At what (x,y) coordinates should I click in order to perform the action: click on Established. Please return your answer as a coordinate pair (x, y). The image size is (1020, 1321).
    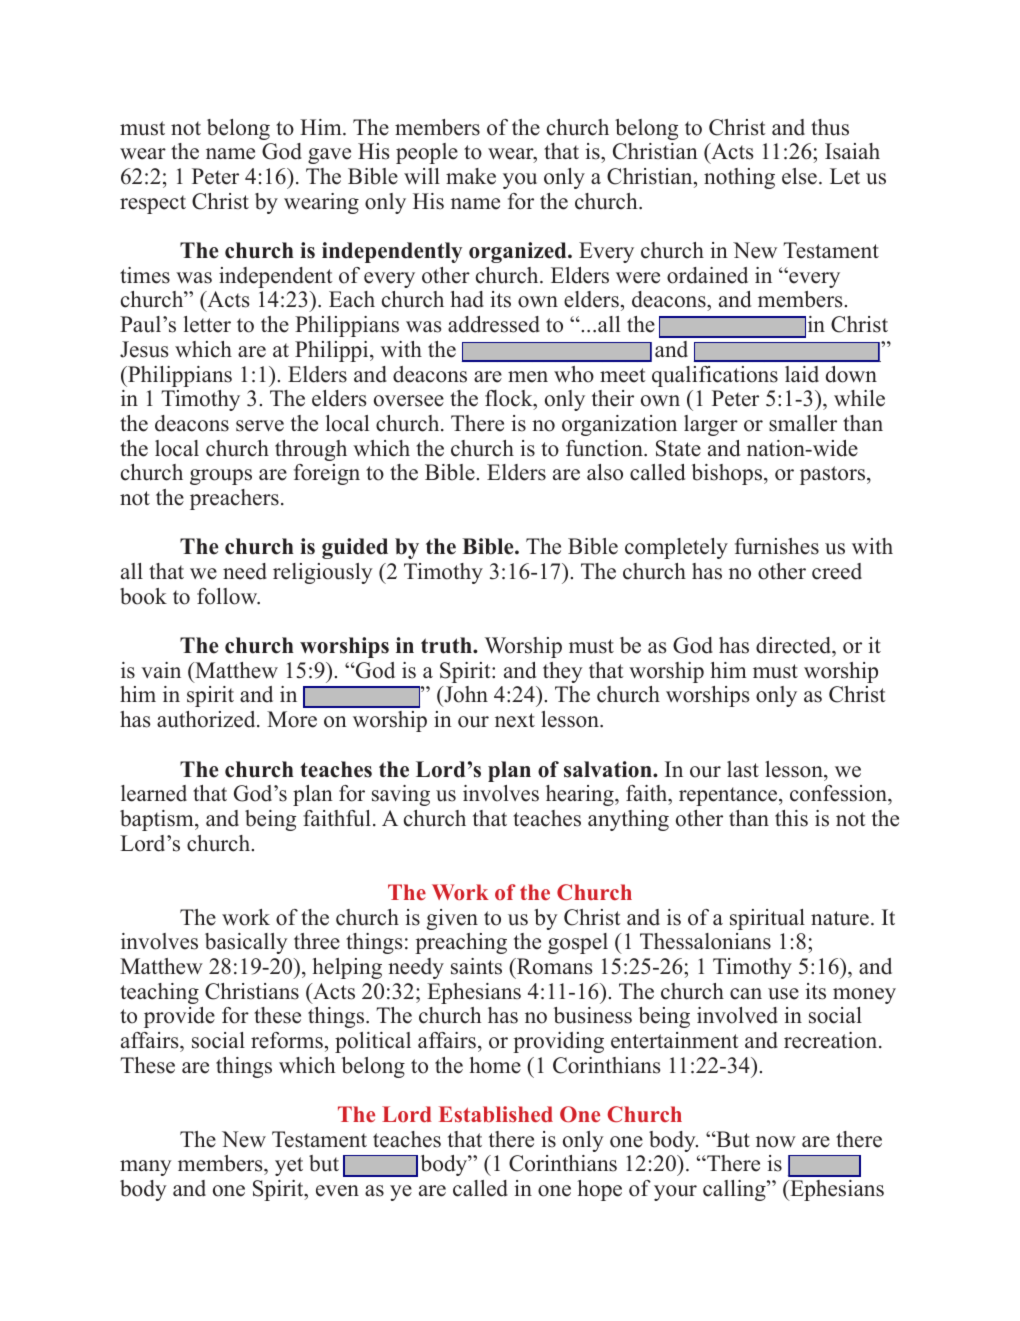
    Looking at the image, I should click on (496, 1114).
